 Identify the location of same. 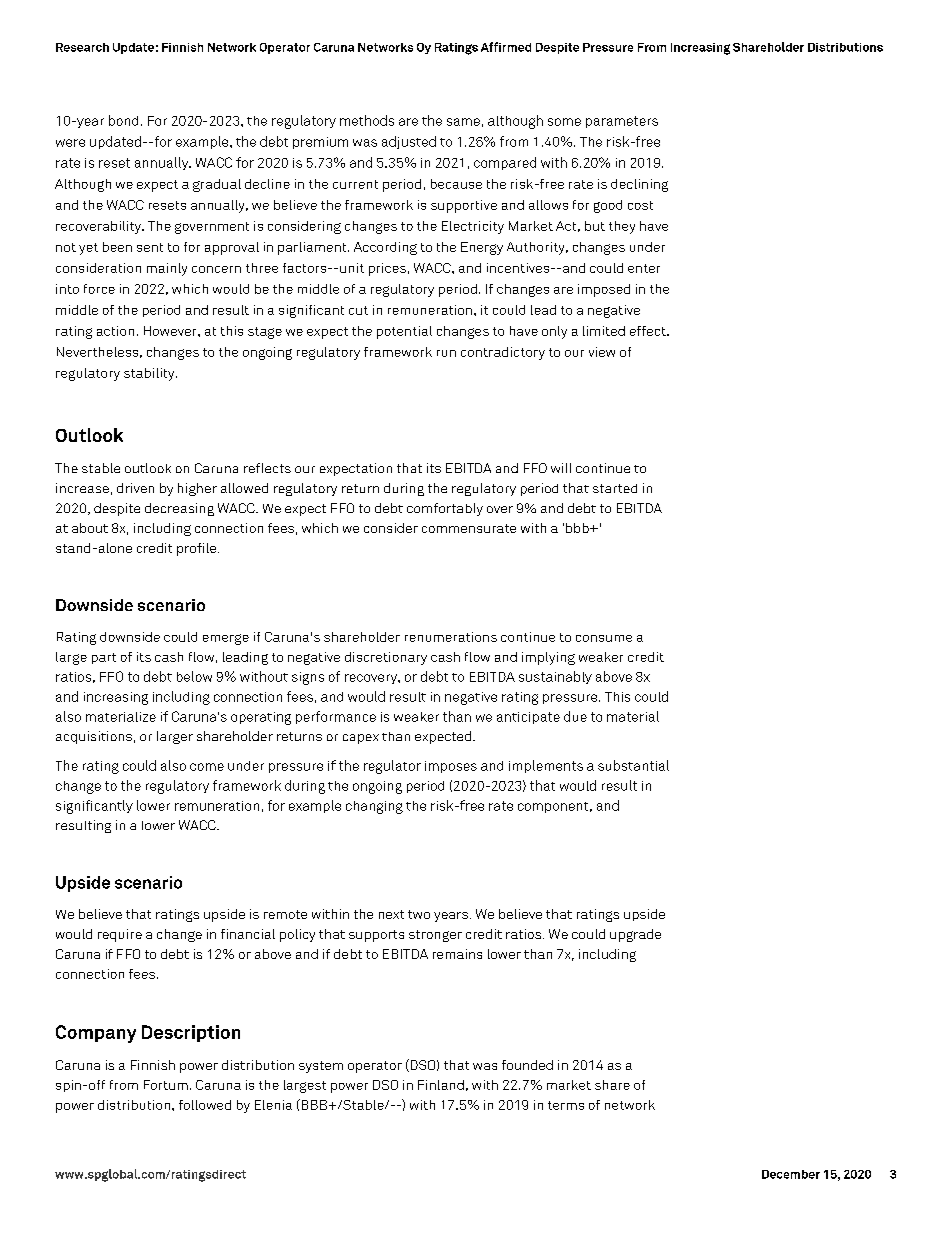
(463, 122).
